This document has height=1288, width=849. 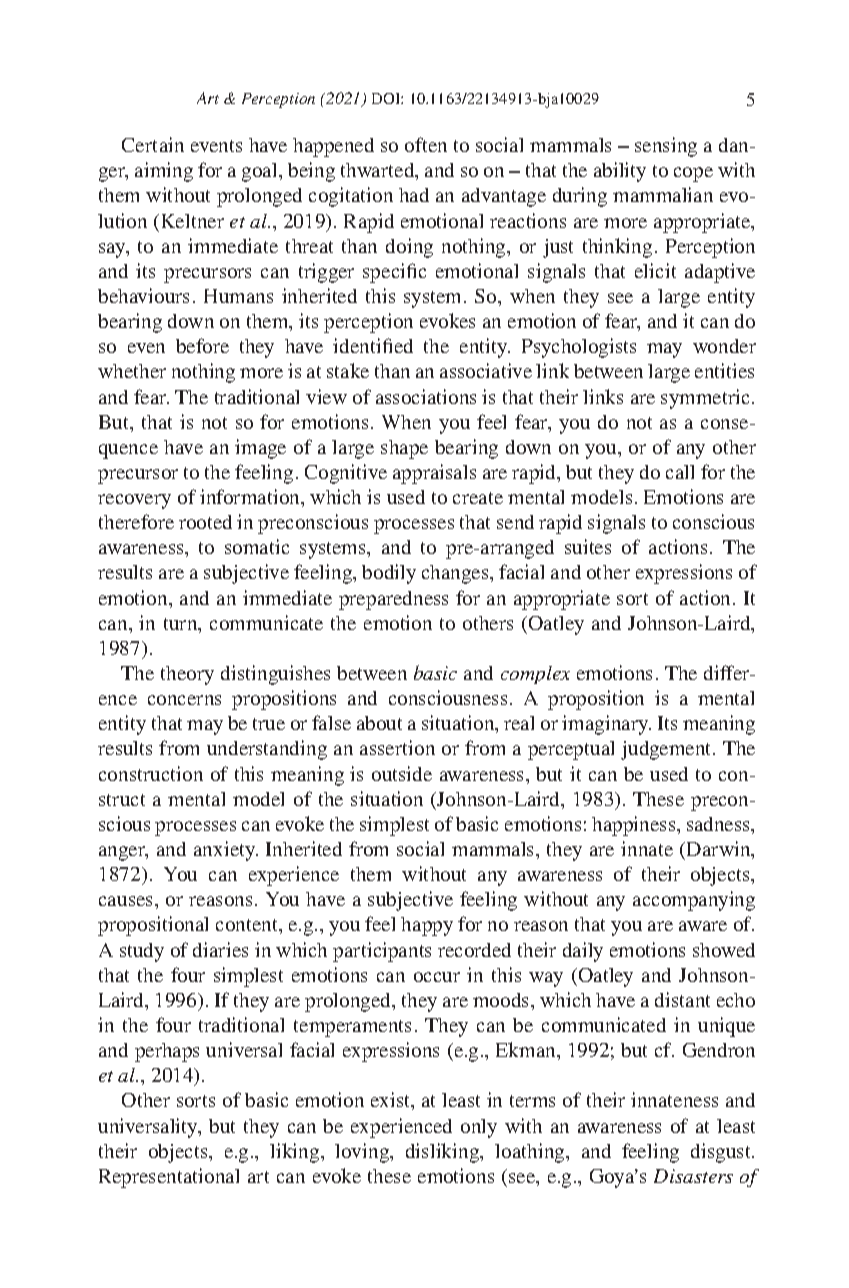 What do you see at coordinates (205, 522) in the document?
I see `rooted` at bounding box center [205, 522].
